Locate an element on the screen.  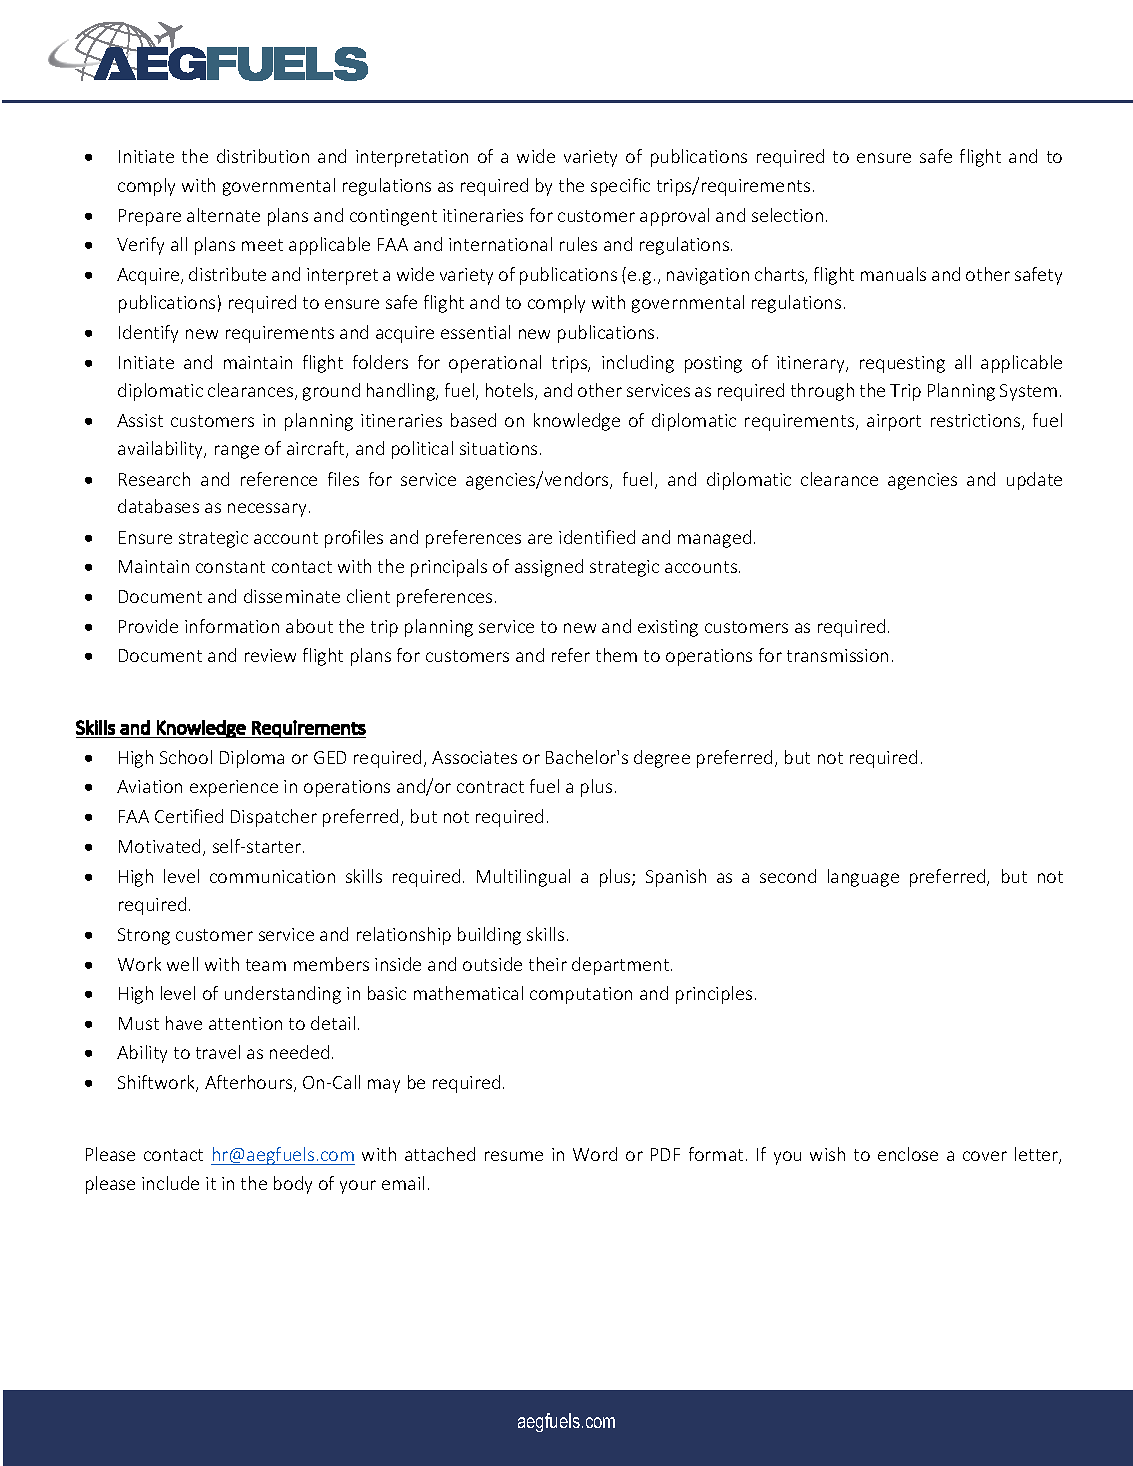
Word is located at coordinates (595, 1154).
